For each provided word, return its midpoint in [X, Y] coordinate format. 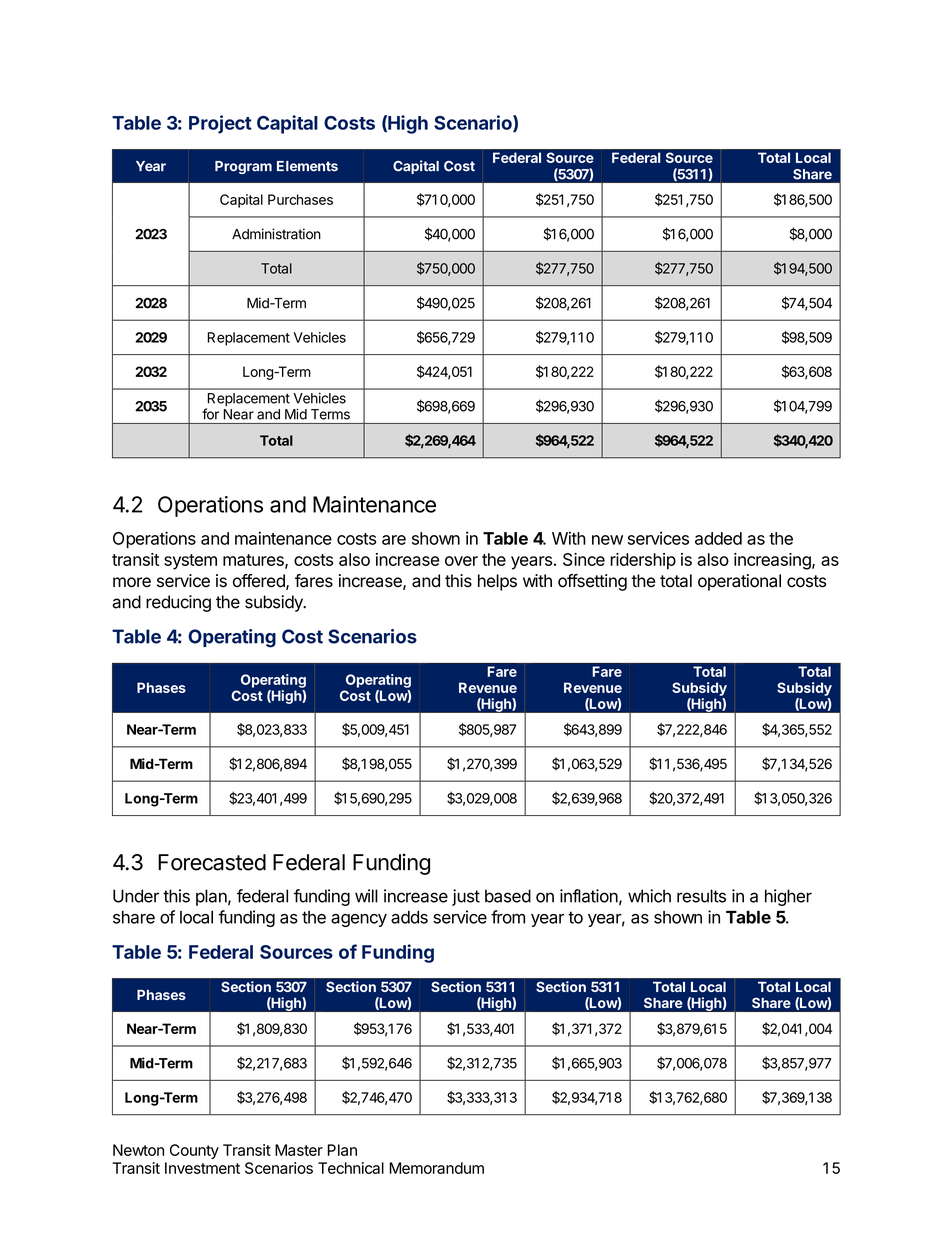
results [701, 896]
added [718, 538]
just [466, 897]
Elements [307, 166]
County [194, 1151]
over [461, 561]
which [649, 896]
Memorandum [436, 1168]
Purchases [300, 199]
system [190, 562]
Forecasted [212, 862]
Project [220, 124]
